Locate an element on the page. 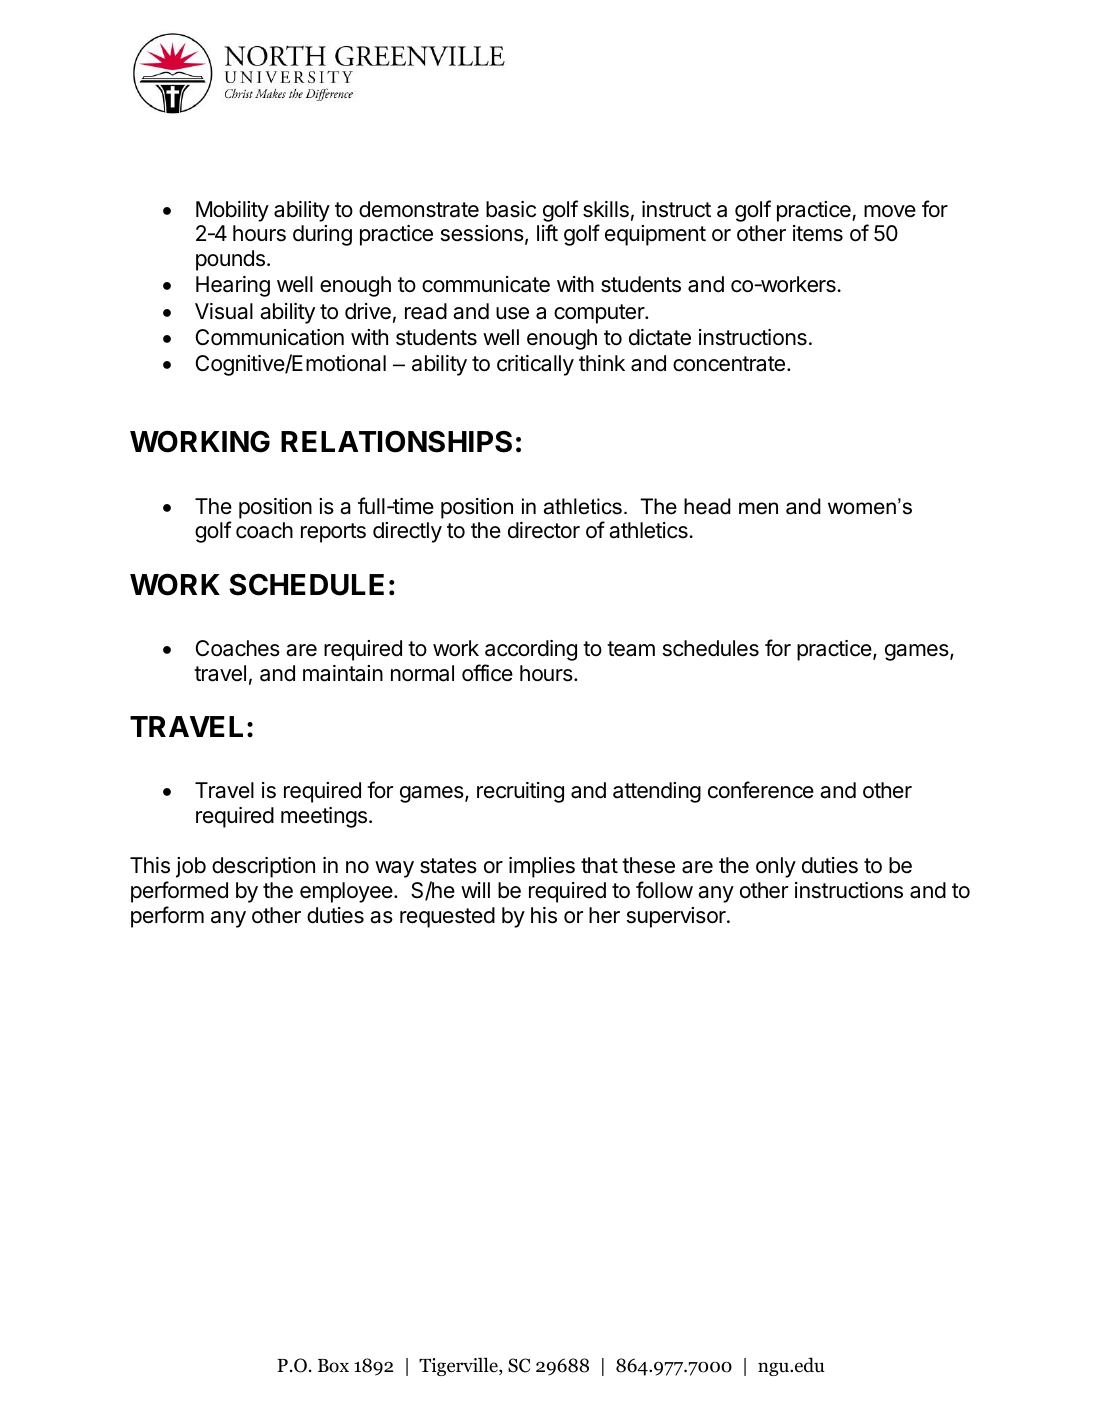  requested is located at coordinates (447, 917).
